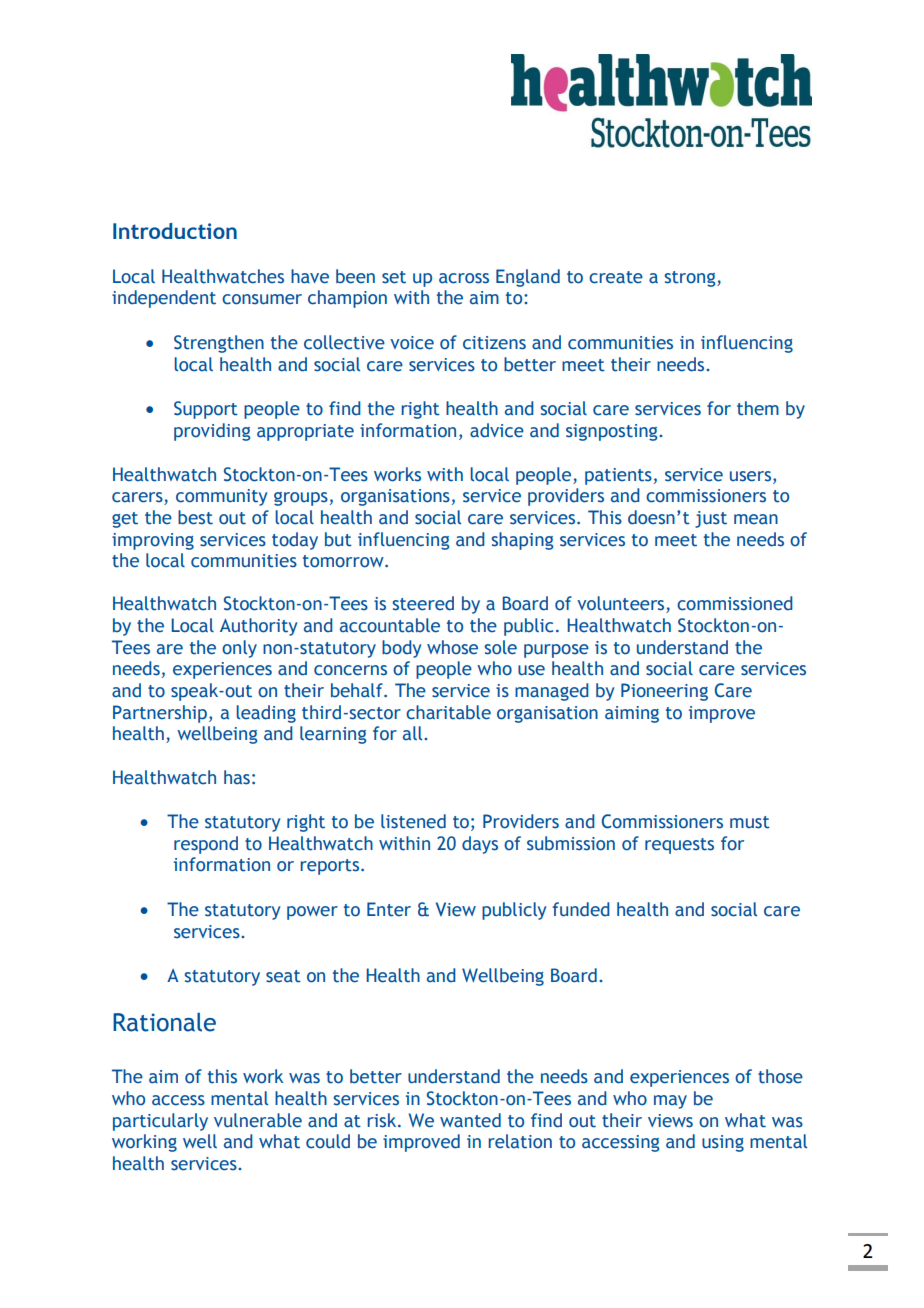 Image resolution: width=924 pixels, height=1308 pixels. I want to click on Introduction, so click(175, 231).
